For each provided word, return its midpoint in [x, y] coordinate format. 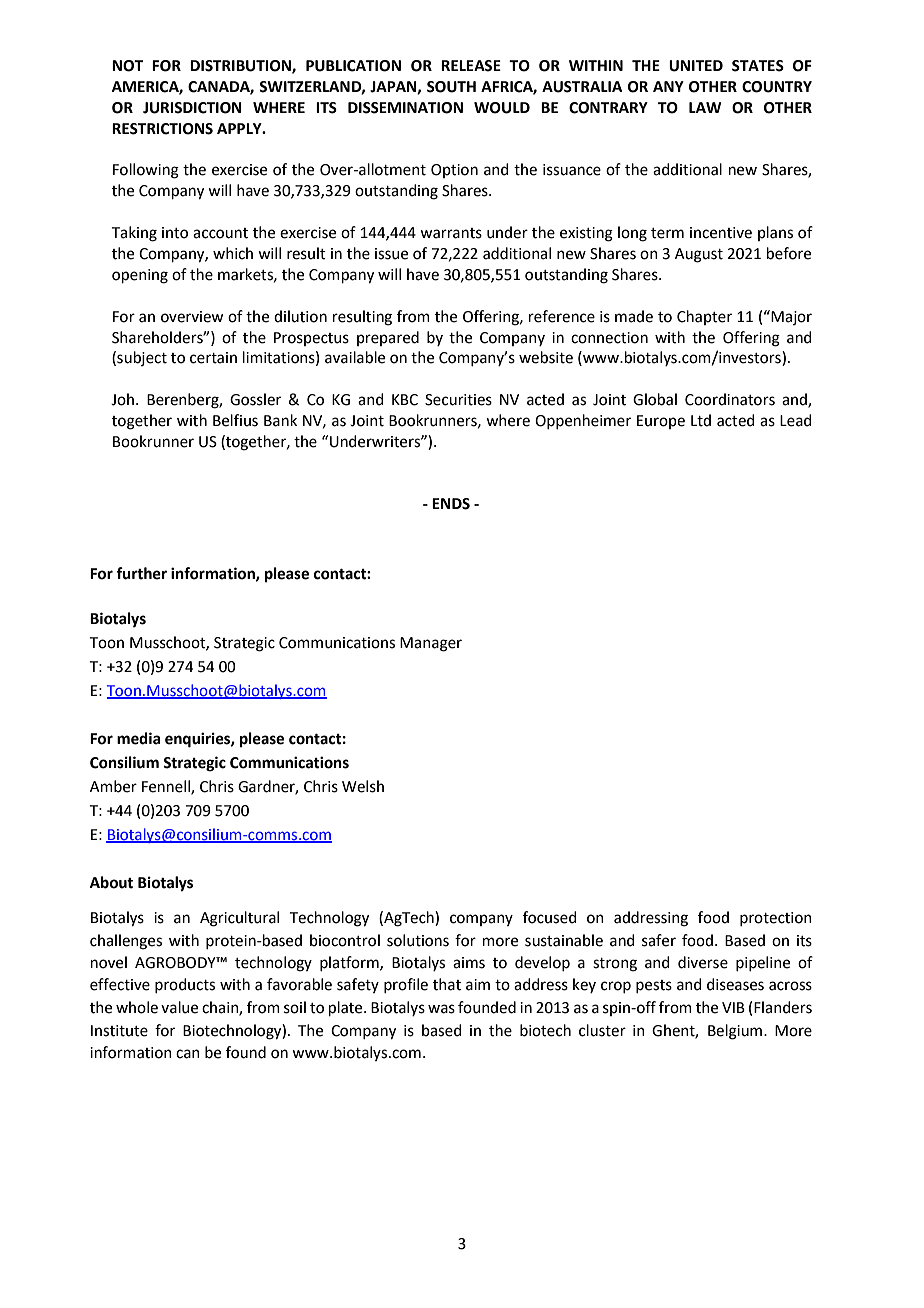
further [141, 573]
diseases [735, 984]
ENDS [451, 504]
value [179, 1007]
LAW [705, 107]
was [441, 1009]
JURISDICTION [192, 108]
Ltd [701, 420]
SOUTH [451, 87]
